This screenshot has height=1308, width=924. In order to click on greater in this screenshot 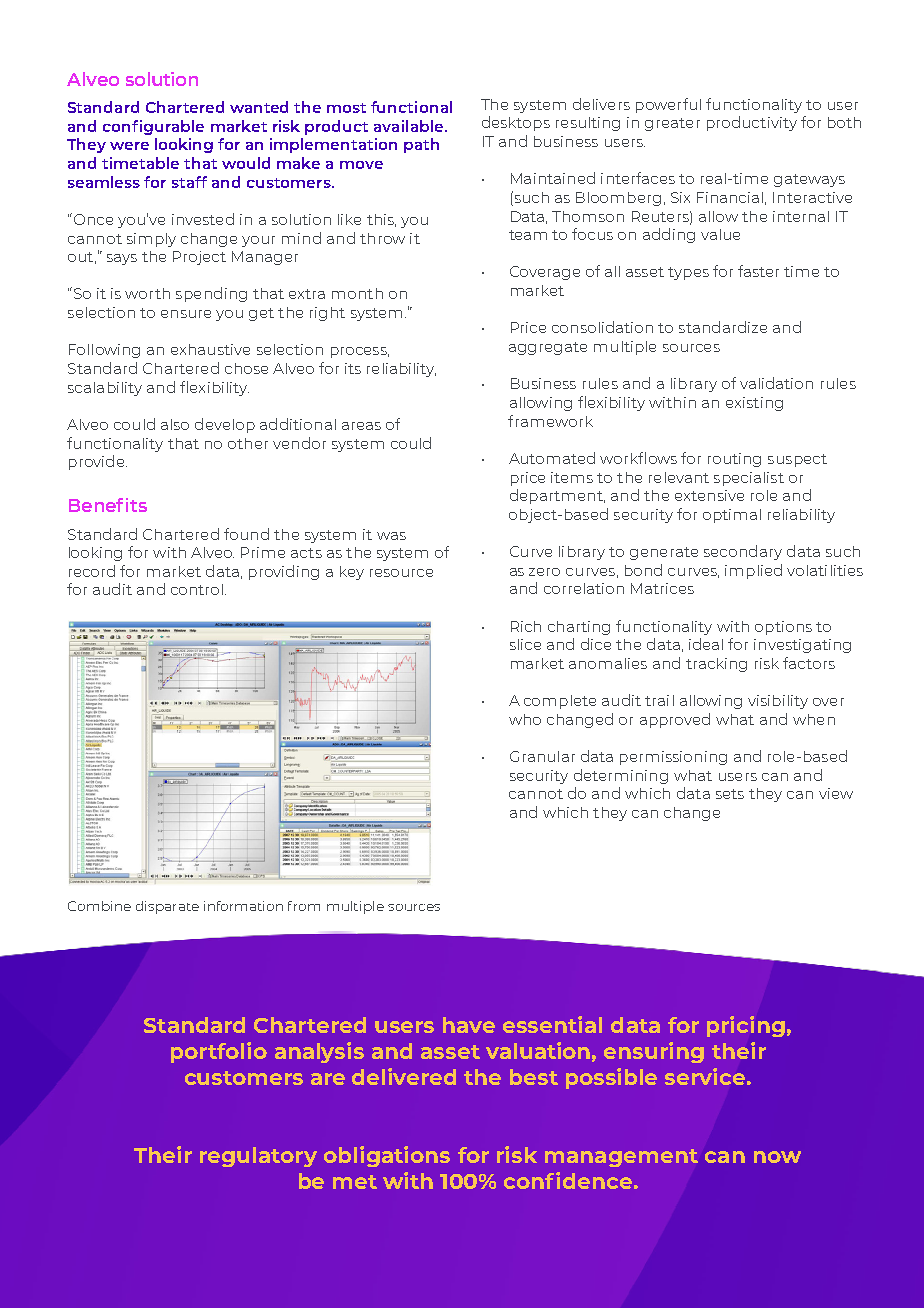, I will do `click(672, 124)`.
